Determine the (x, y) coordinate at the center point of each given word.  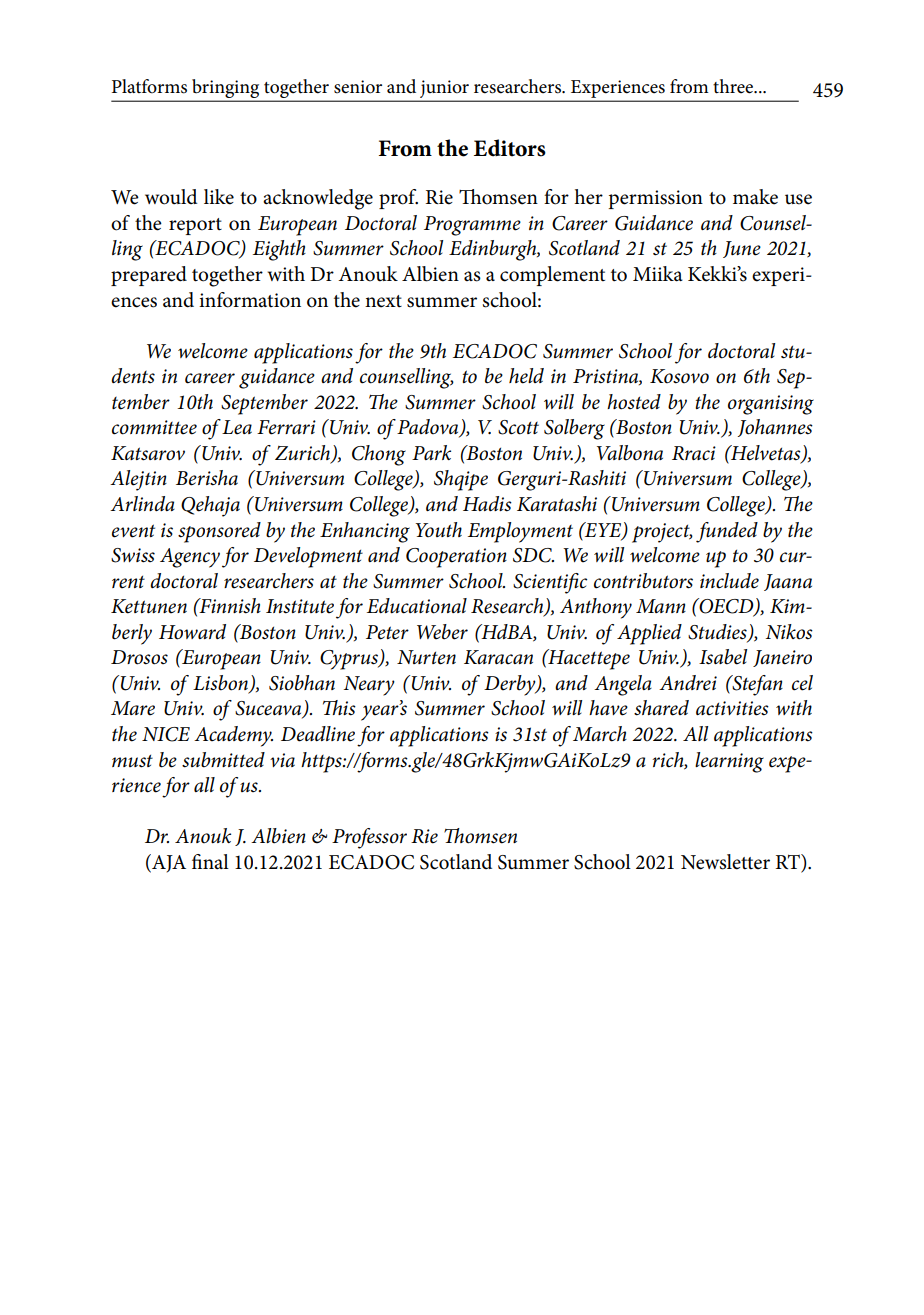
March (600, 734)
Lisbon (221, 684)
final (210, 861)
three (734, 86)
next (383, 301)
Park (431, 452)
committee (154, 427)
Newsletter (725, 862)
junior (444, 90)
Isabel (723, 657)
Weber (442, 632)
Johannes (775, 428)
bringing (226, 90)
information (250, 300)
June (742, 249)
